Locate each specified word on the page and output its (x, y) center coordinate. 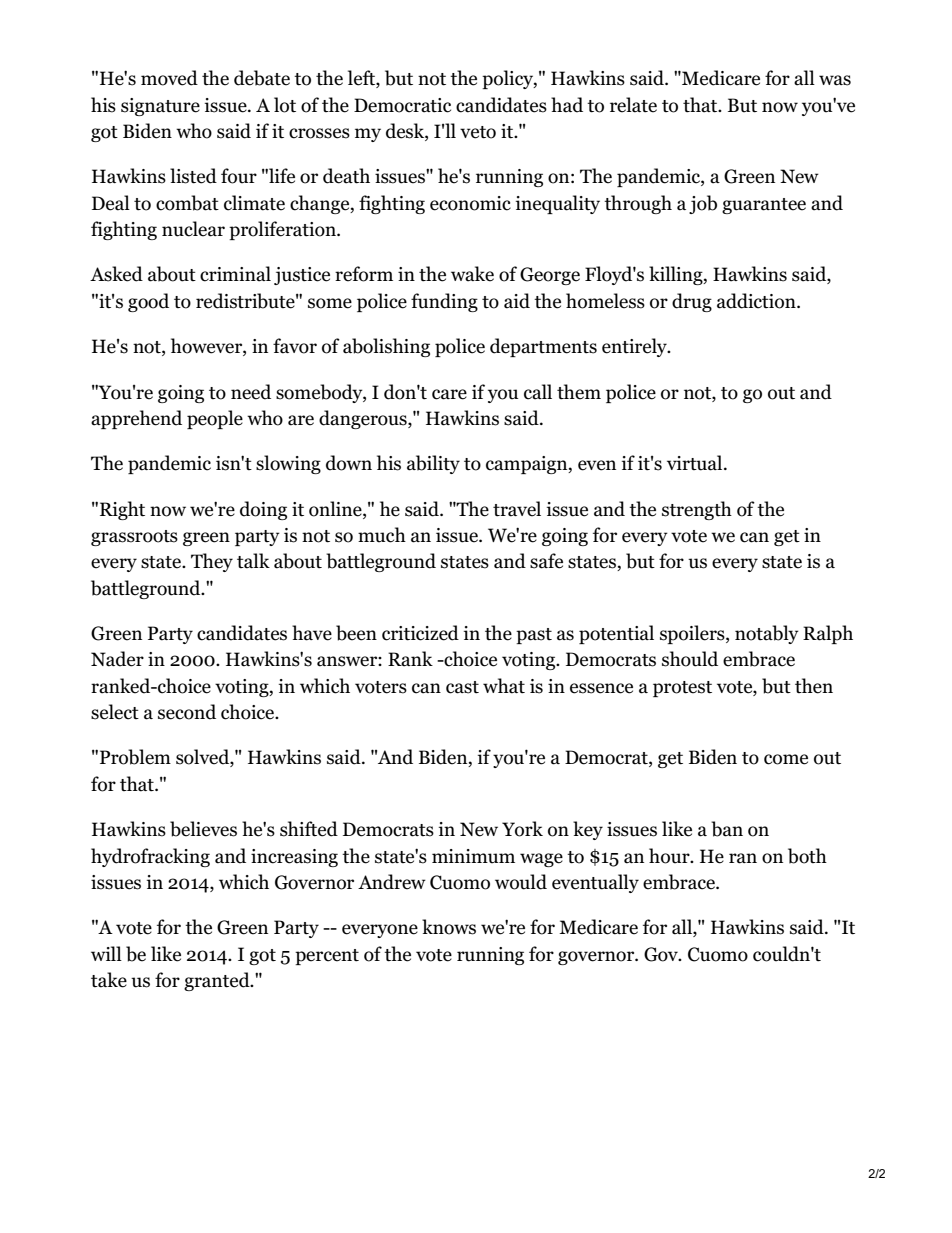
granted (218, 981)
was (835, 80)
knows (449, 927)
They (212, 562)
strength (697, 510)
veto (478, 132)
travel (517, 509)
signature (160, 107)
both (807, 856)
